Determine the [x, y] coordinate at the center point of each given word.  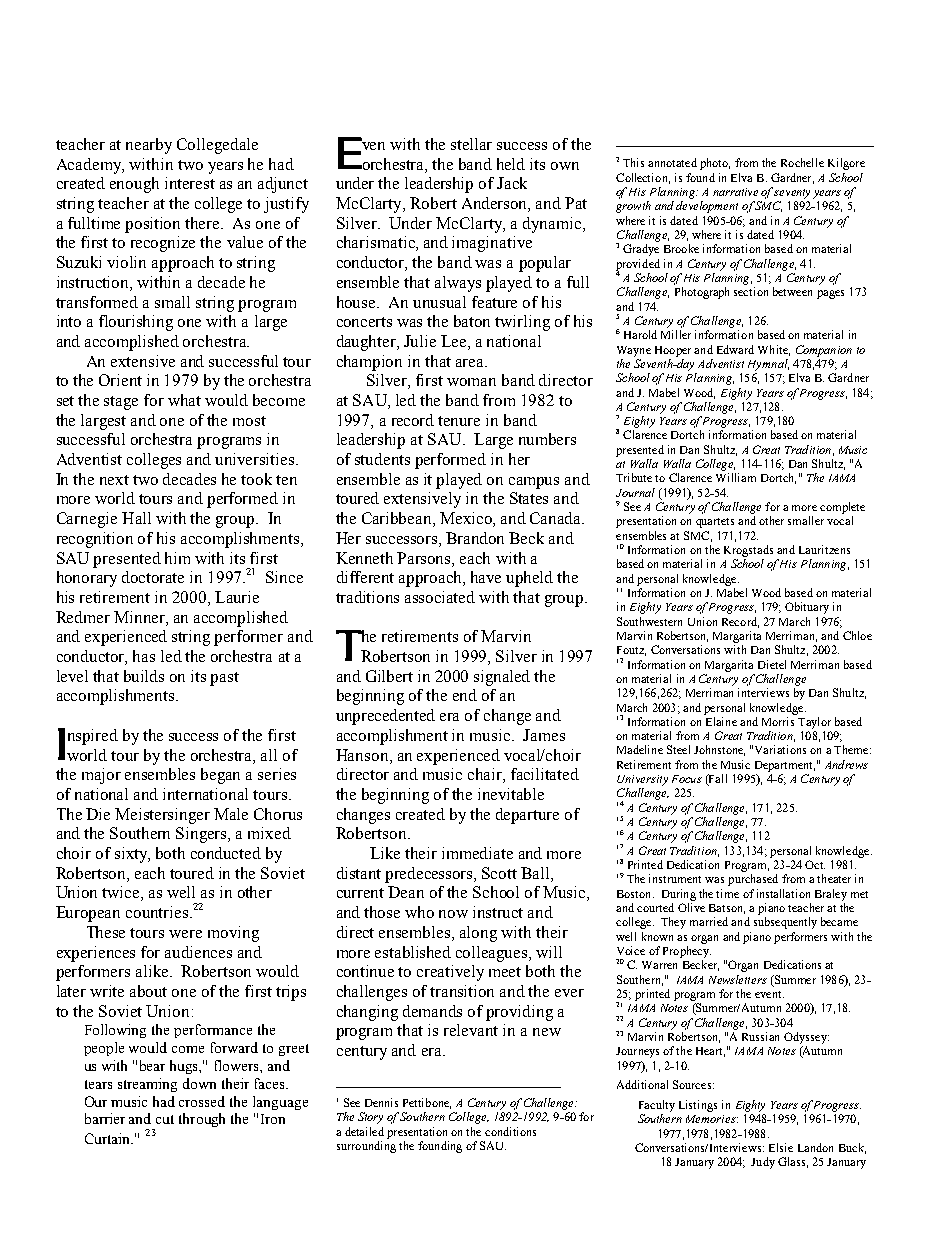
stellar [471, 144]
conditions [510, 1131]
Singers [202, 835]
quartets [715, 523]
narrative [735, 192]
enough [134, 185]
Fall [717, 780]
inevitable [511, 794]
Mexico [467, 519]
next [114, 480]
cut [165, 1119]
